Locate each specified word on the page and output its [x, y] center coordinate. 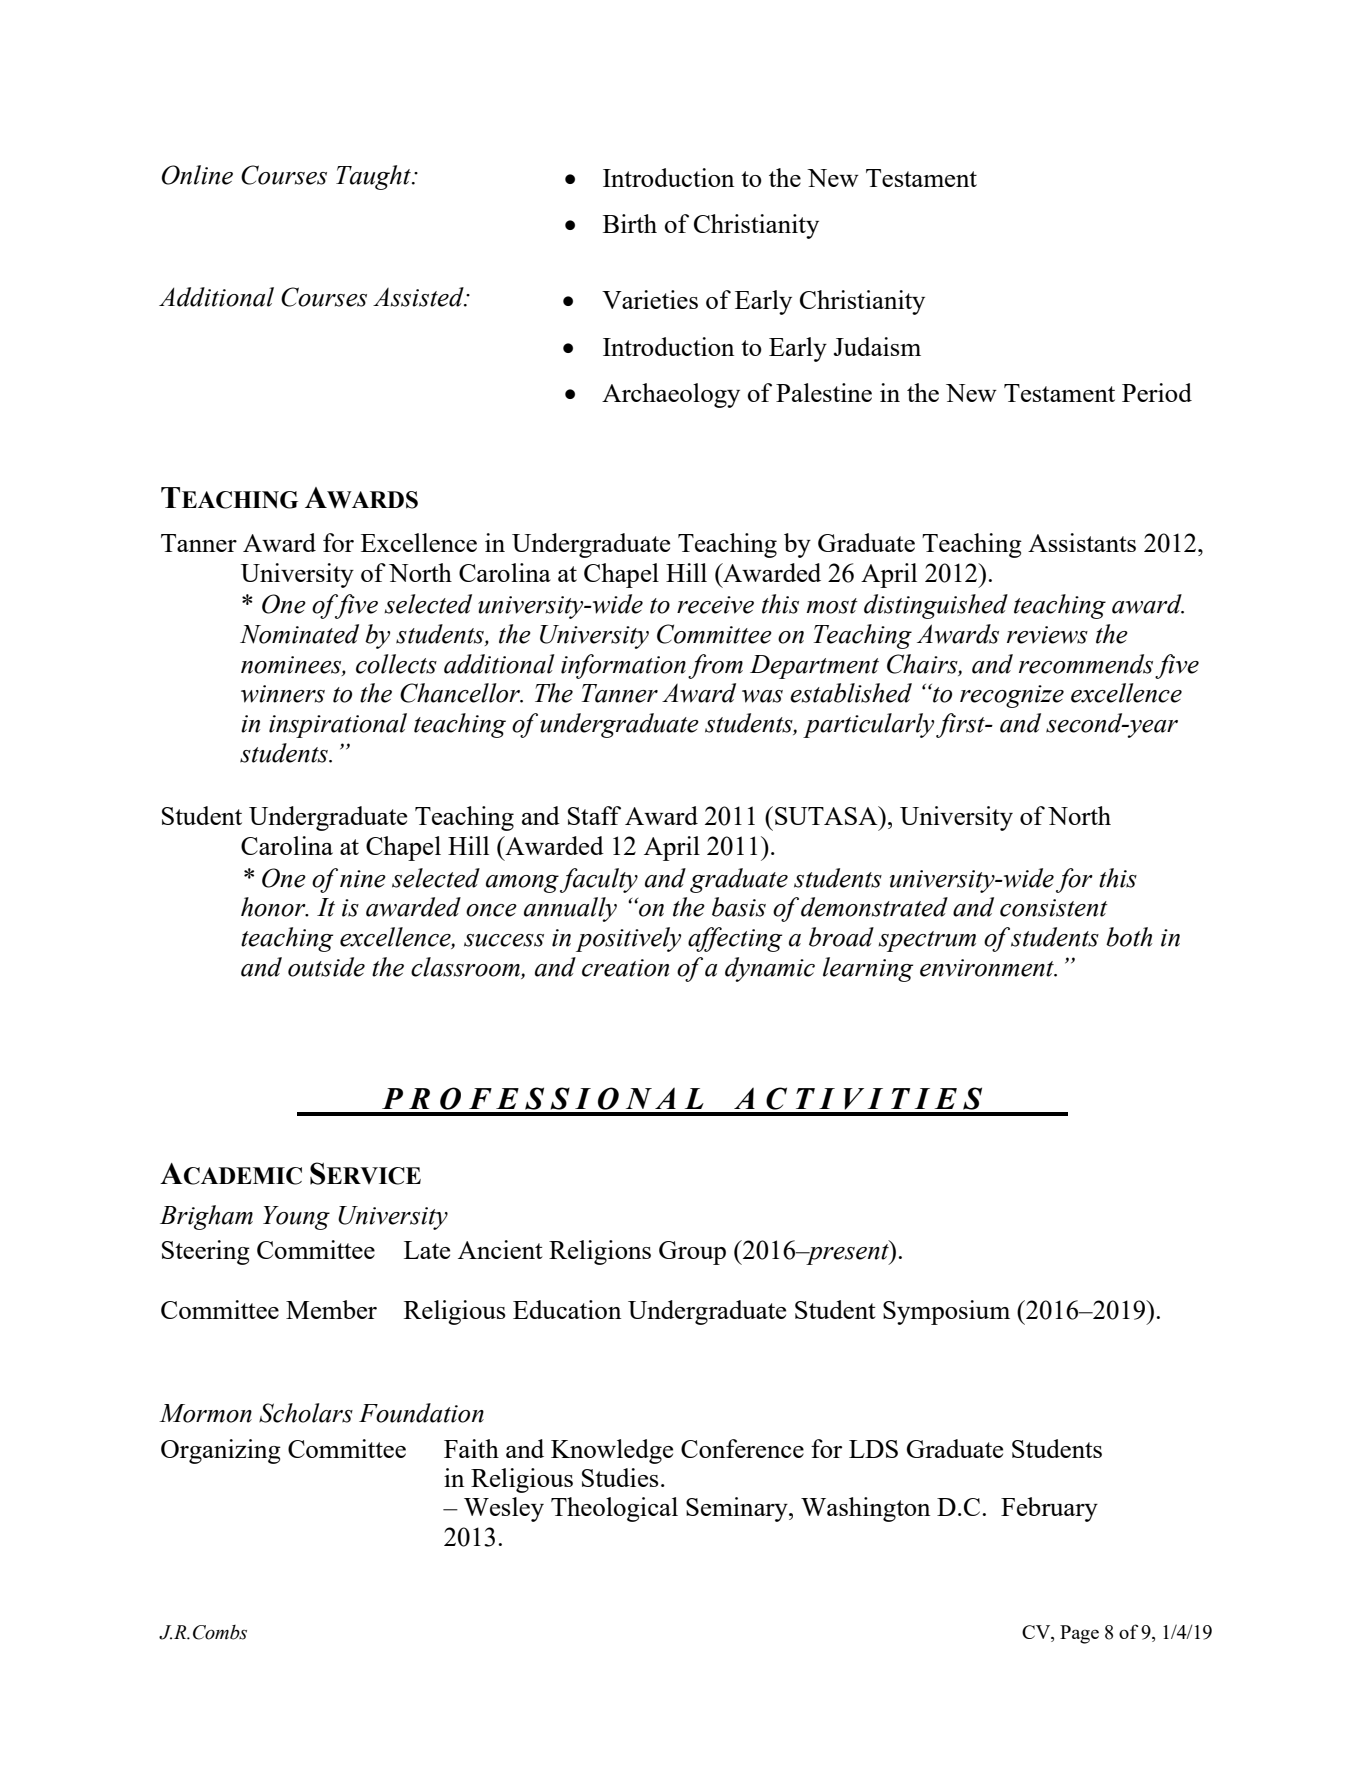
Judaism [877, 346]
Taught [374, 177]
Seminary [738, 1509]
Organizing [221, 1451]
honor [274, 907]
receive [715, 605]
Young [296, 1218]
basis [739, 907]
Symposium [946, 1312]
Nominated [299, 634]
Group [692, 1253]
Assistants [1082, 542]
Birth [630, 223]
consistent [1054, 908]
